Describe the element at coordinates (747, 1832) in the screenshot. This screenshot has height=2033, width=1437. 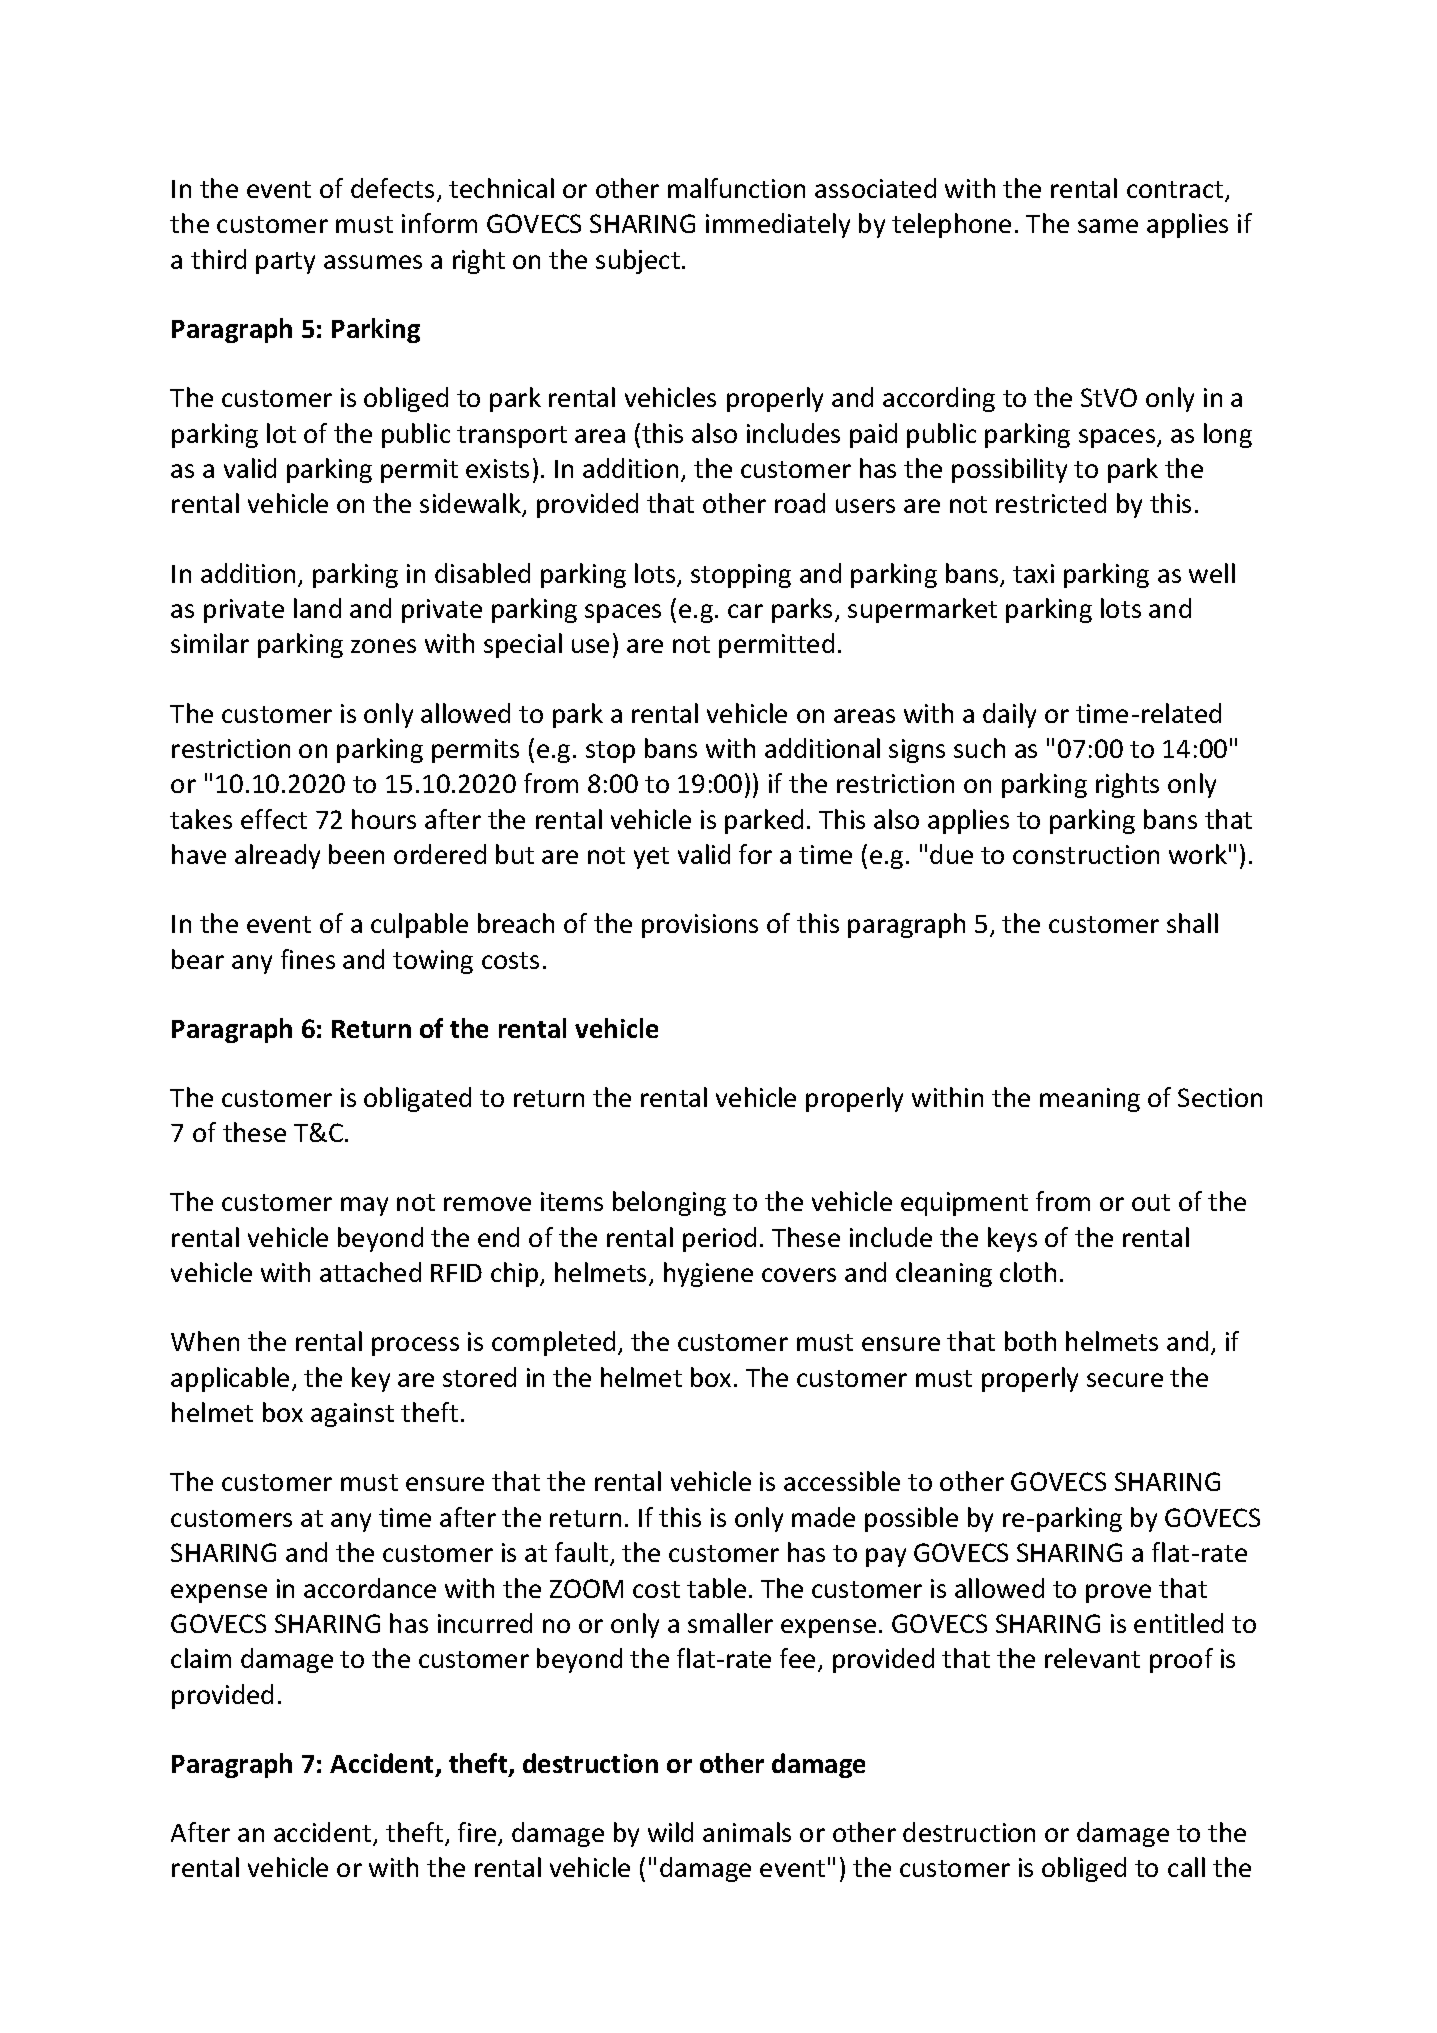
I see `animals` at that location.
